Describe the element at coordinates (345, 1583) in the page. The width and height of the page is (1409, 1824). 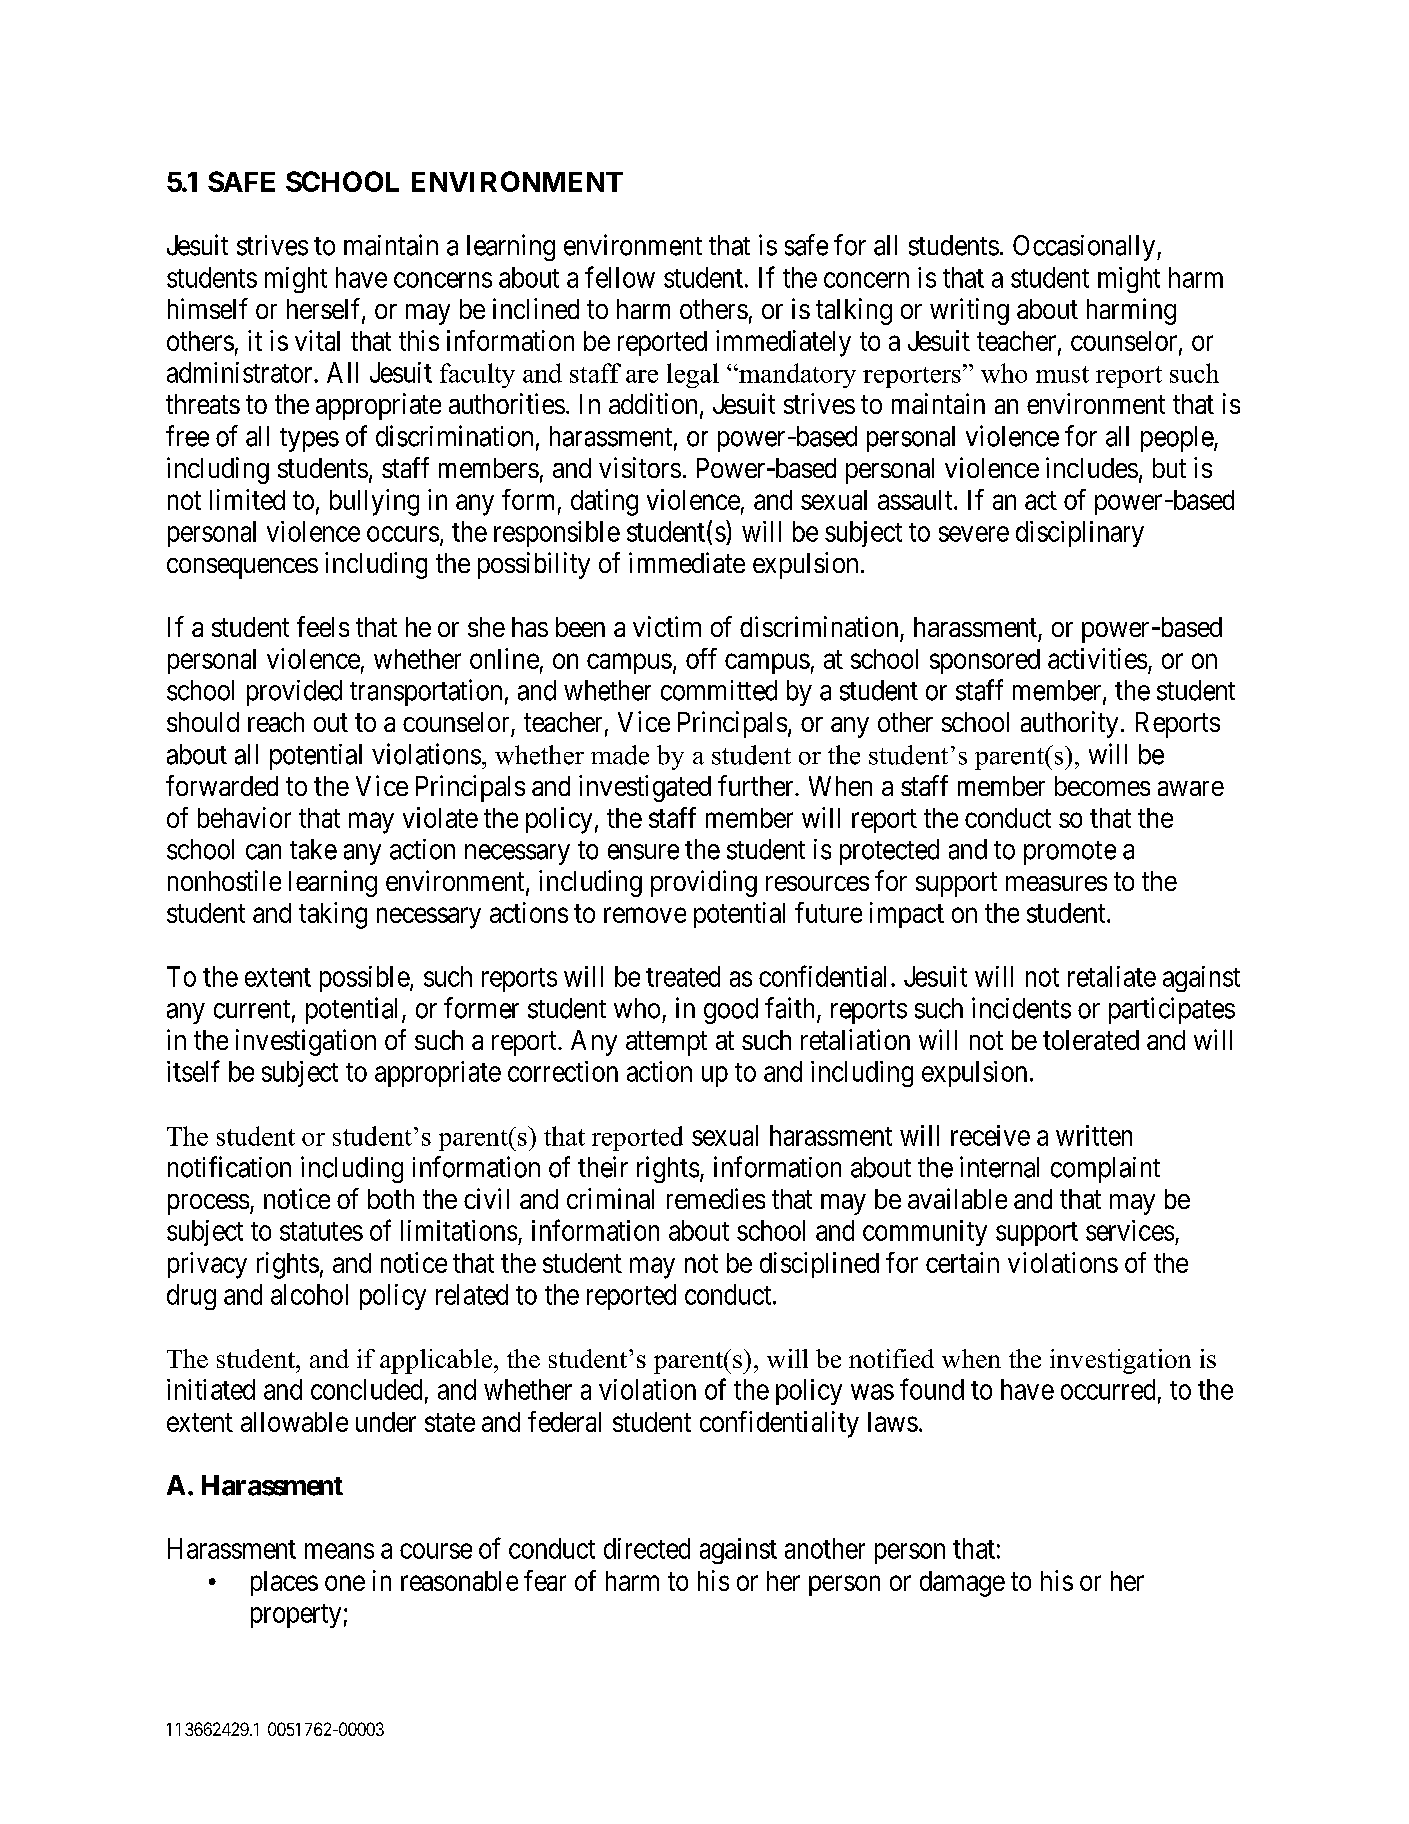
I see `one` at that location.
